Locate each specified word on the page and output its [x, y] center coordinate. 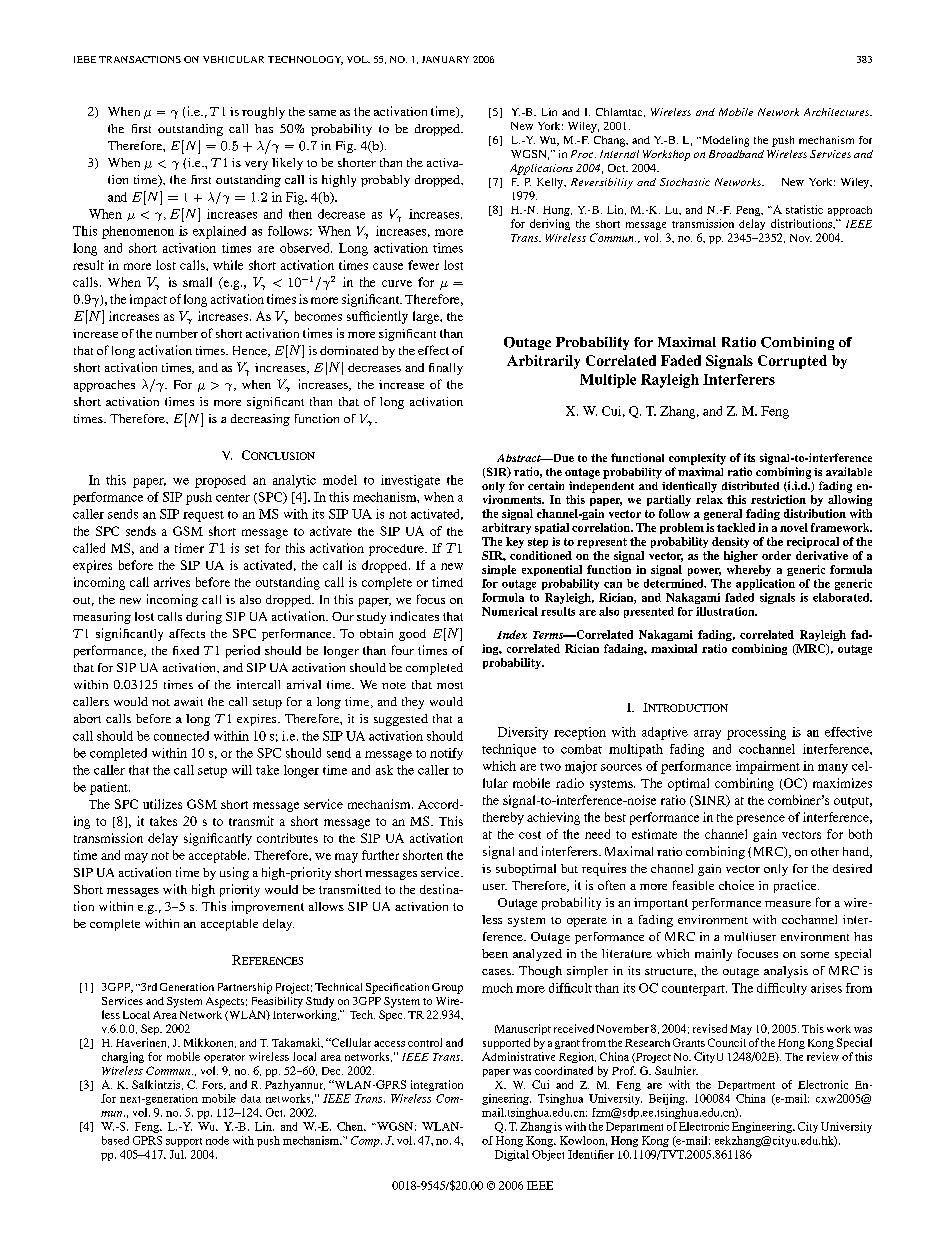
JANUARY [445, 59]
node [217, 1140]
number [177, 333]
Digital [512, 1155]
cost [530, 835]
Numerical [510, 611]
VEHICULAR [233, 59]
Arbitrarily [543, 362]
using [234, 873]
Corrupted [792, 362]
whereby [749, 570]
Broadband [736, 154]
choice [736, 885]
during [204, 617]
